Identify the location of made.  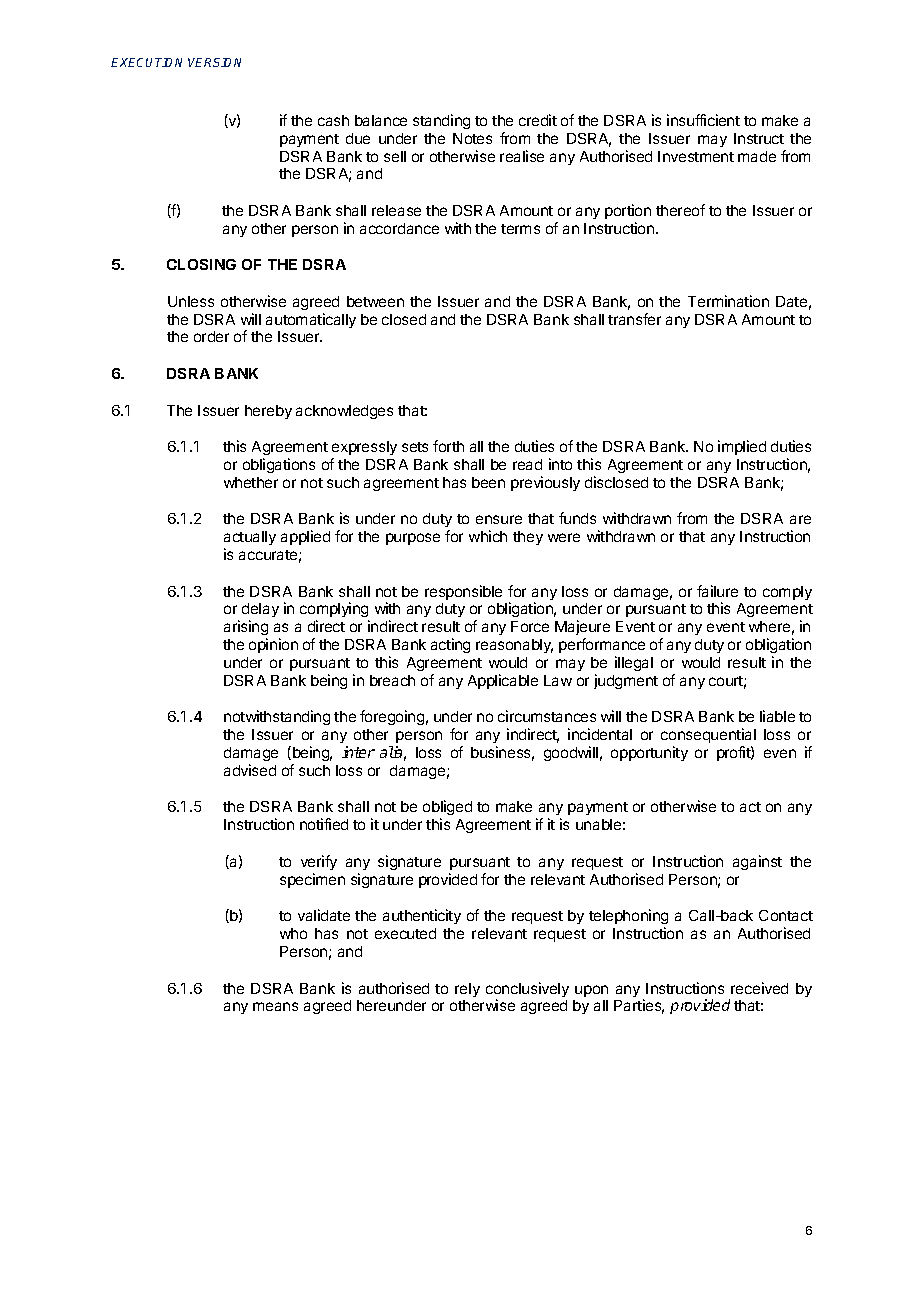
(757, 156).
